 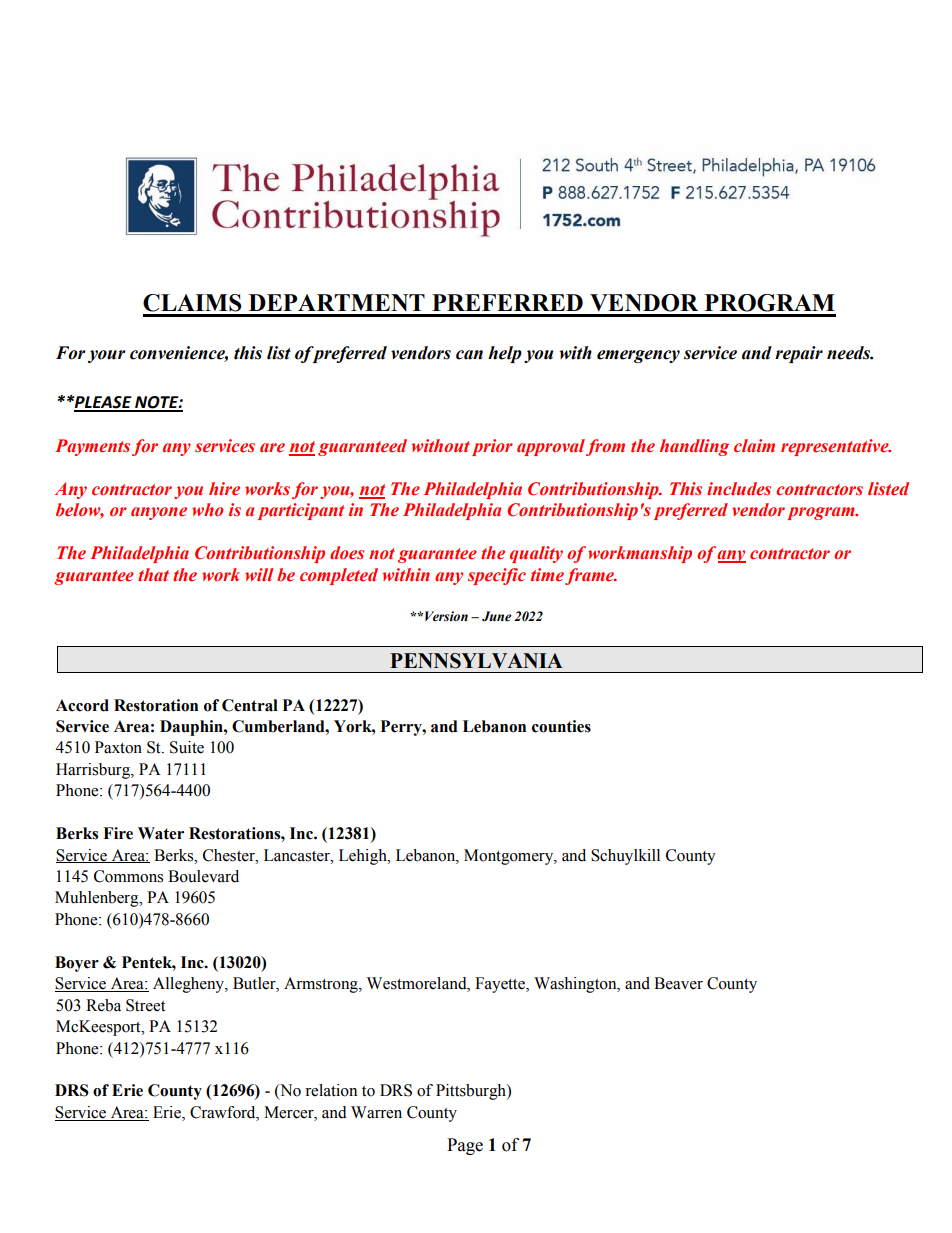 I want to click on repair, so click(x=799, y=354).
